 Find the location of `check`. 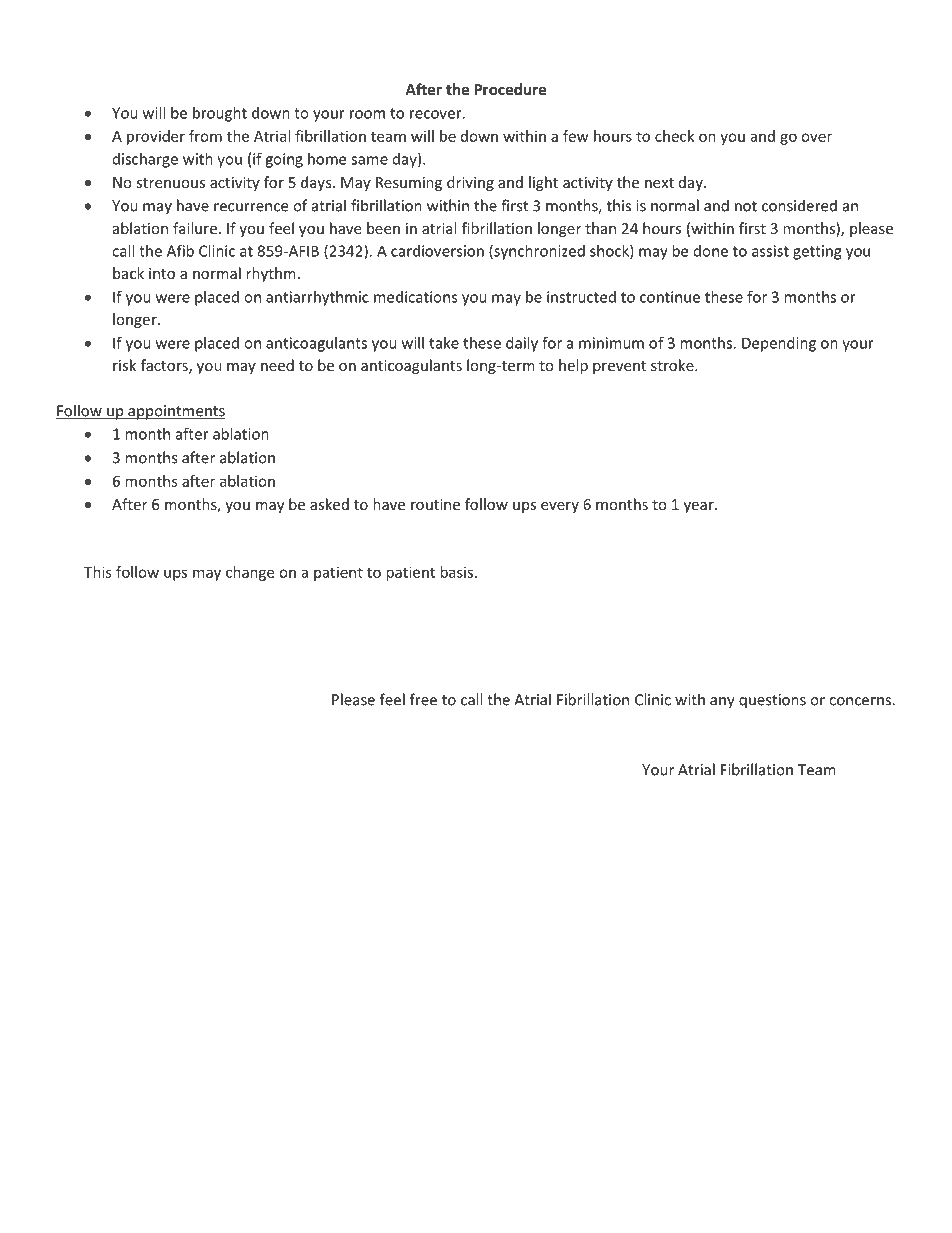

check is located at coordinates (674, 136).
